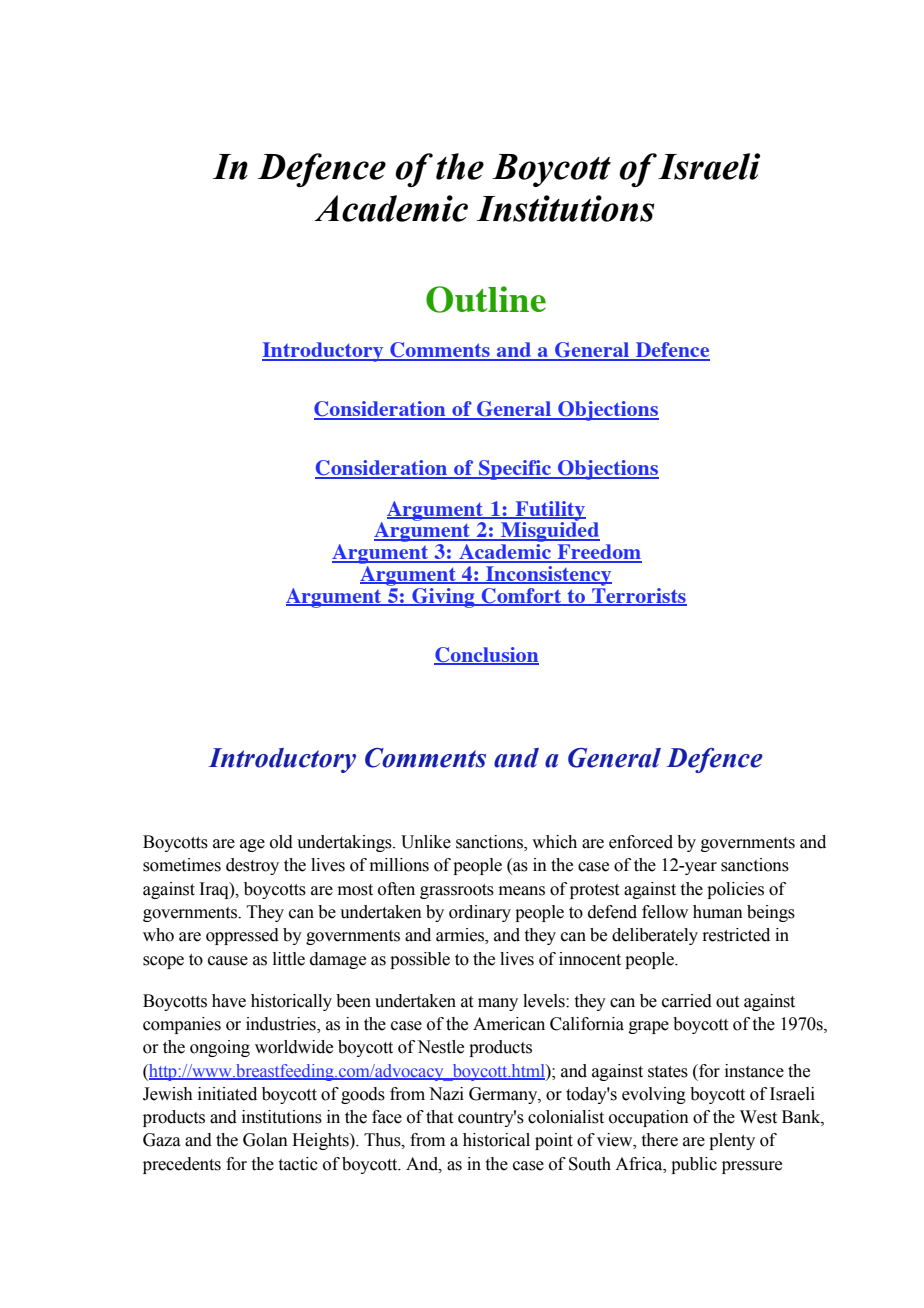  I want to click on Outline, so click(486, 299).
